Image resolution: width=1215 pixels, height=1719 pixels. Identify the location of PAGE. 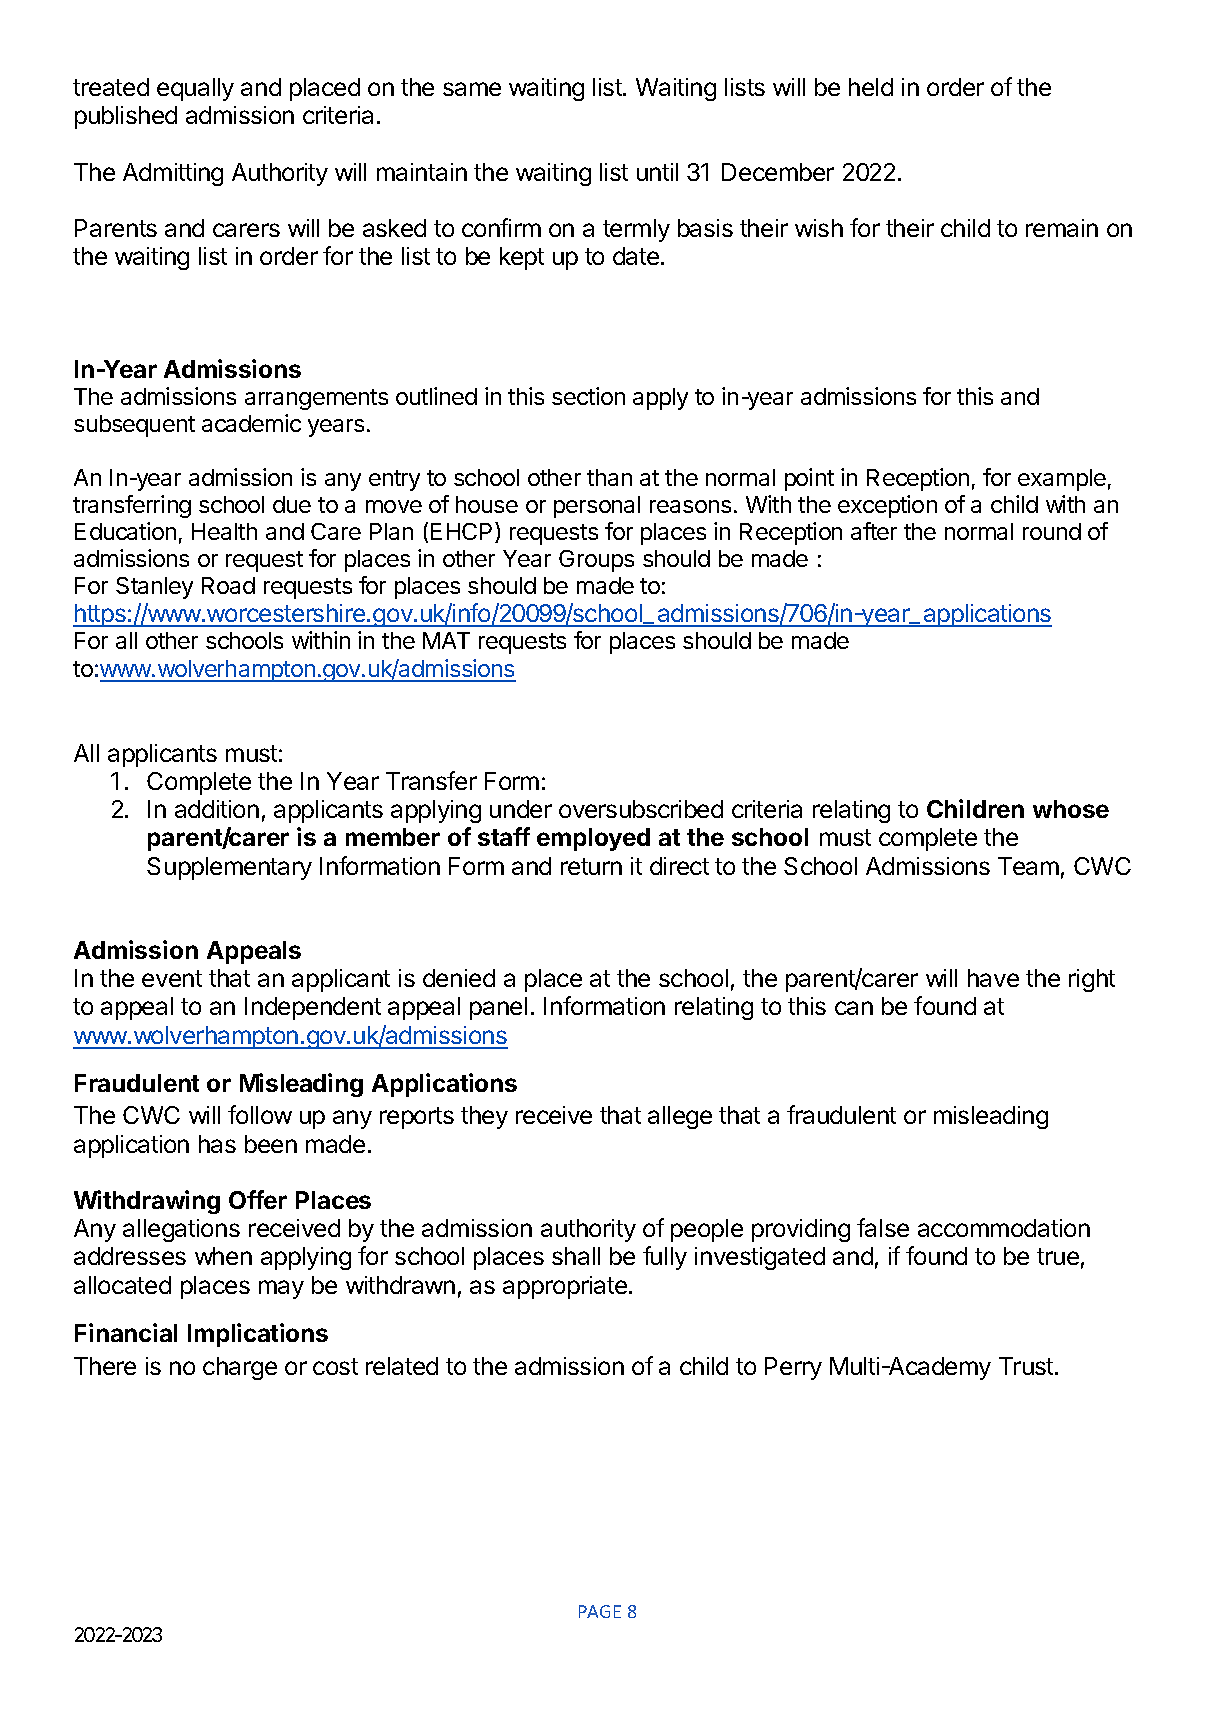
(600, 1611).
